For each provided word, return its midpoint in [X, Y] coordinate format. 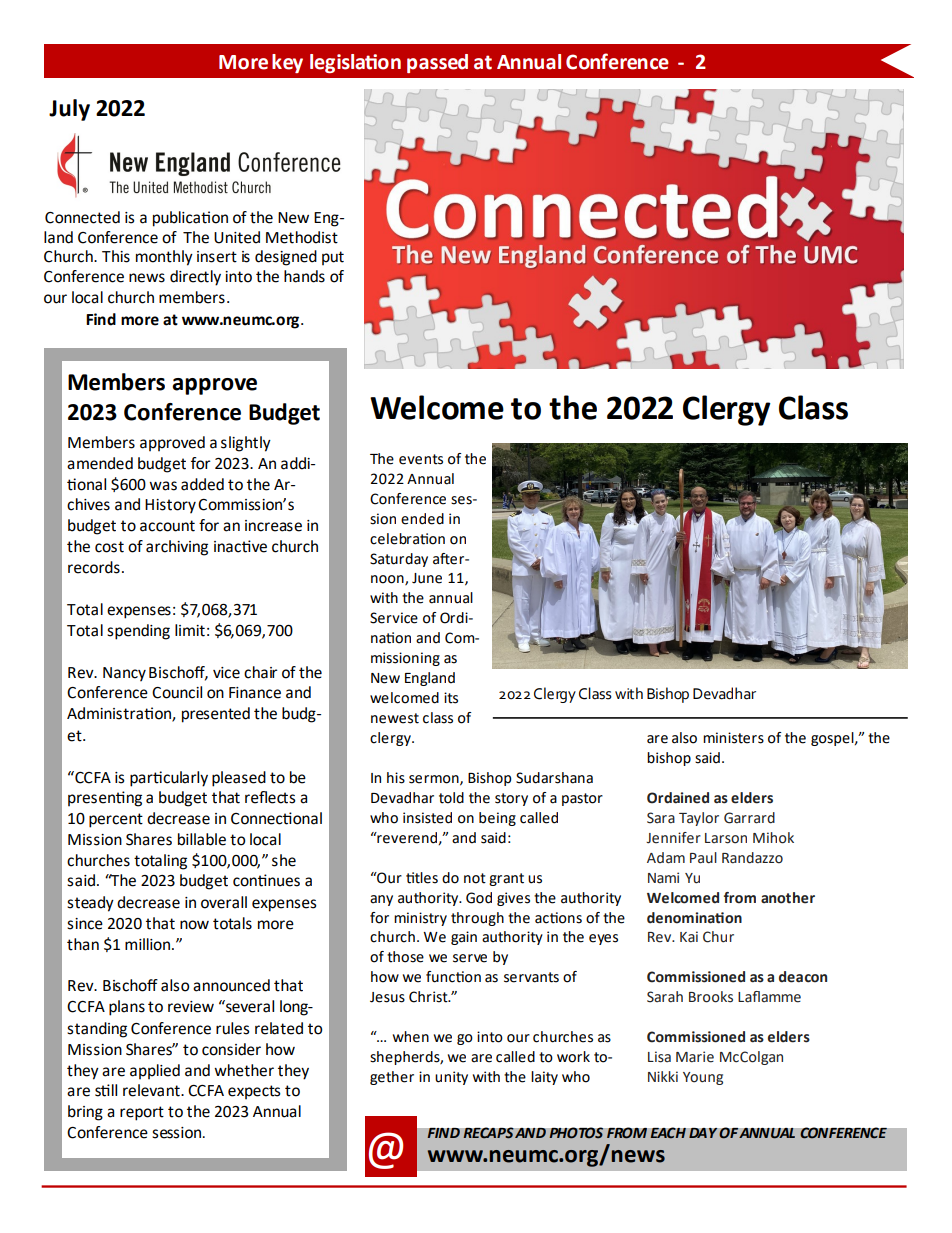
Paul [703, 858]
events [421, 459]
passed [437, 63]
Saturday [399, 560]
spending [138, 632]
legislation [355, 63]
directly [195, 278]
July [69, 110]
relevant [152, 1090]
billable [202, 839]
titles [422, 878]
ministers [733, 738]
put [333, 258]
